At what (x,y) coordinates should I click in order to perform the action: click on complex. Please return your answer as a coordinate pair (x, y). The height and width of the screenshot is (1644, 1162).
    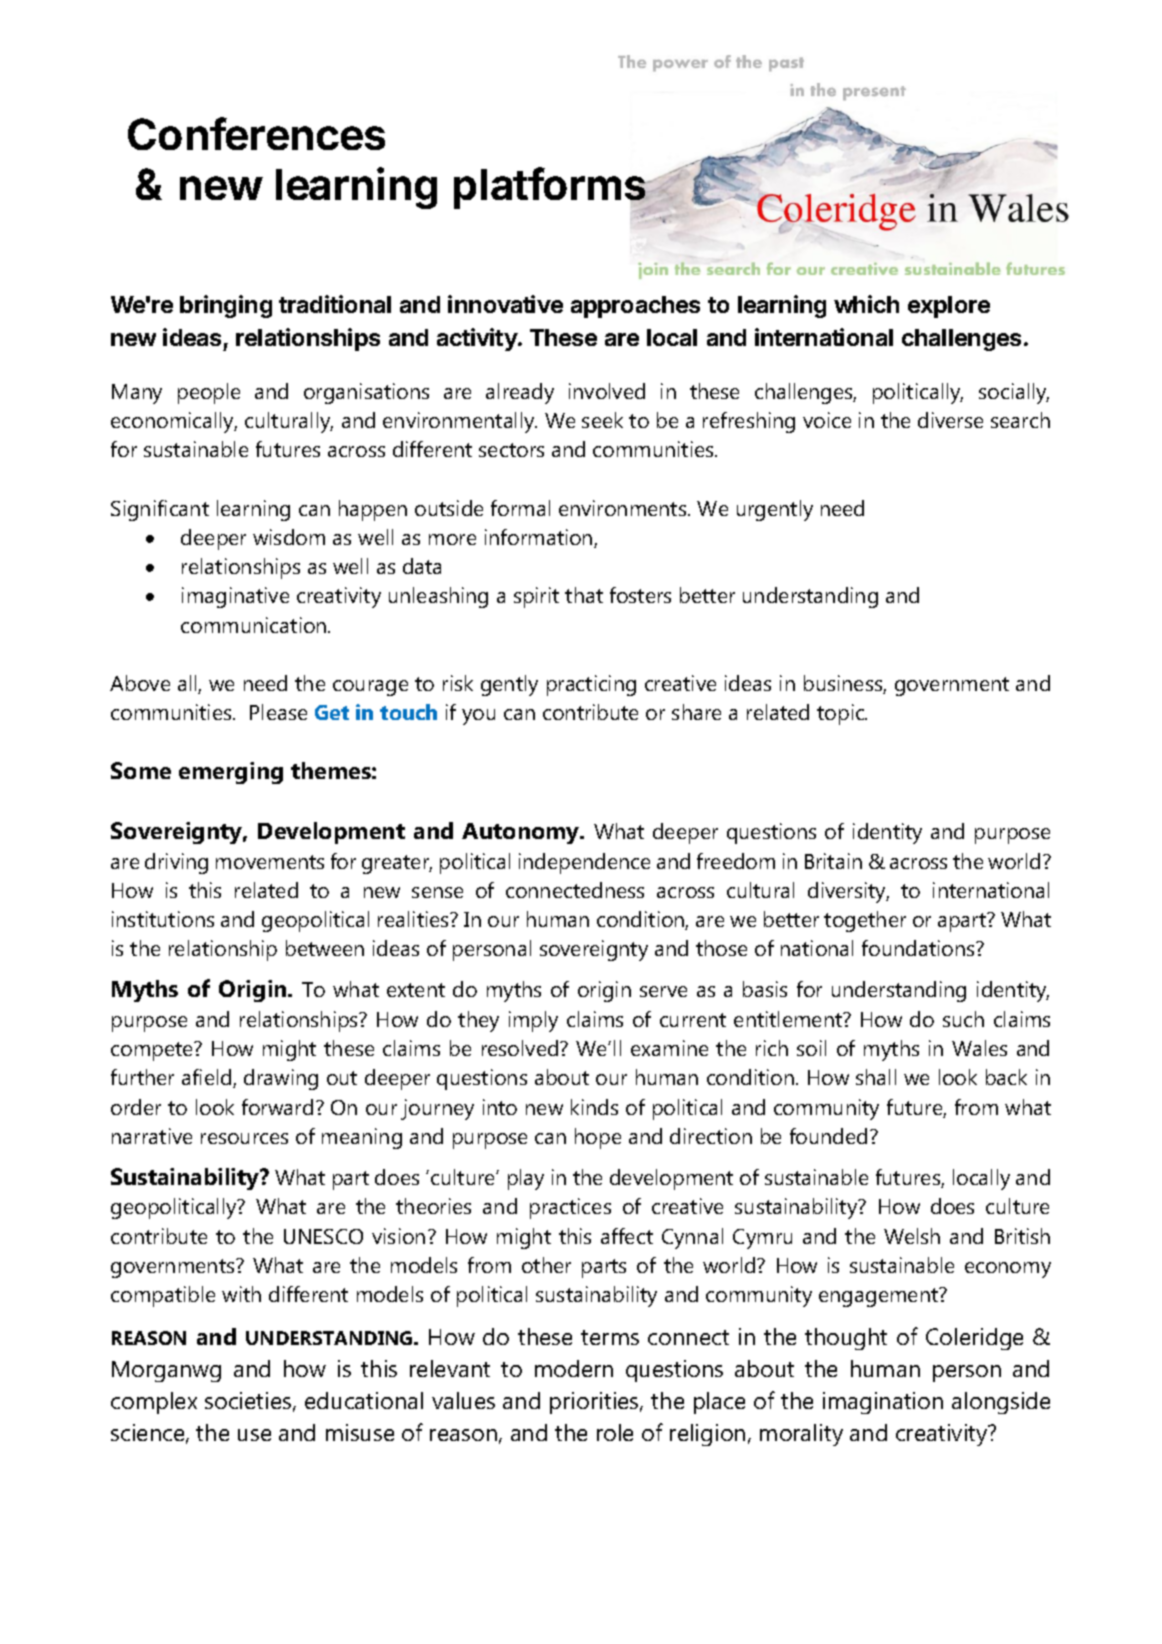
    Looking at the image, I should click on (154, 1403).
